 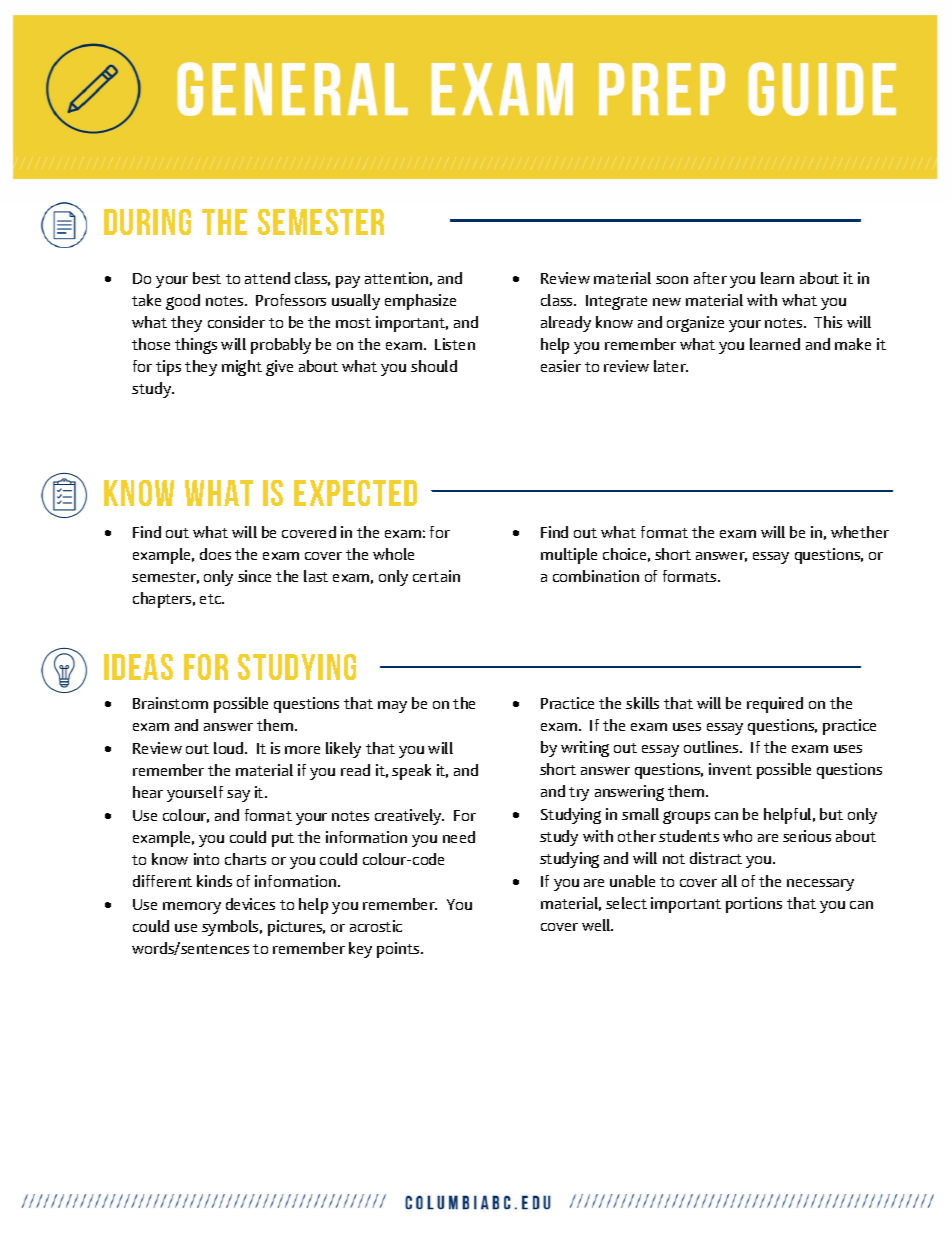 What do you see at coordinates (420, 302) in the image?
I see `emphasize` at bounding box center [420, 302].
